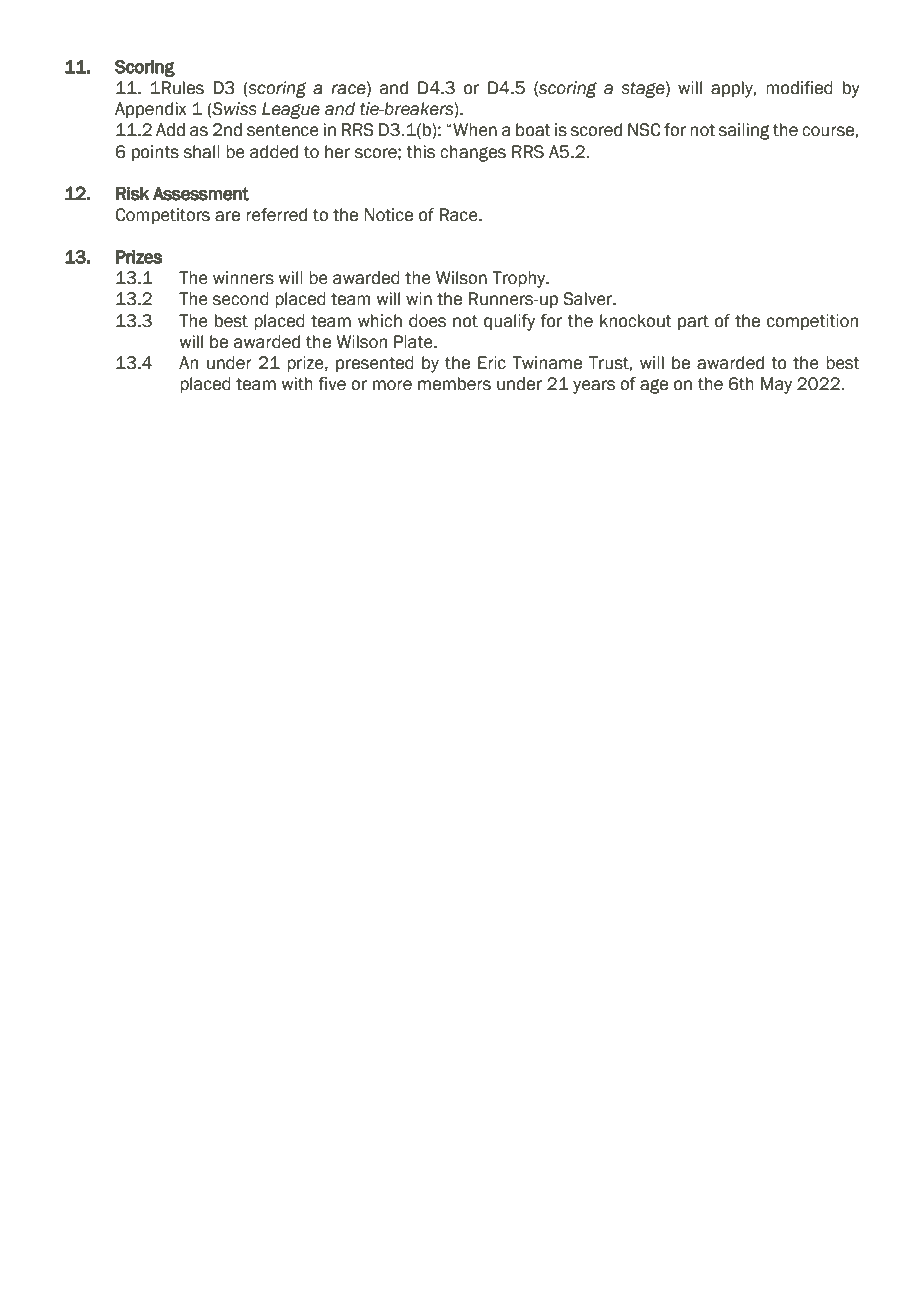  I want to click on with, so click(297, 384).
